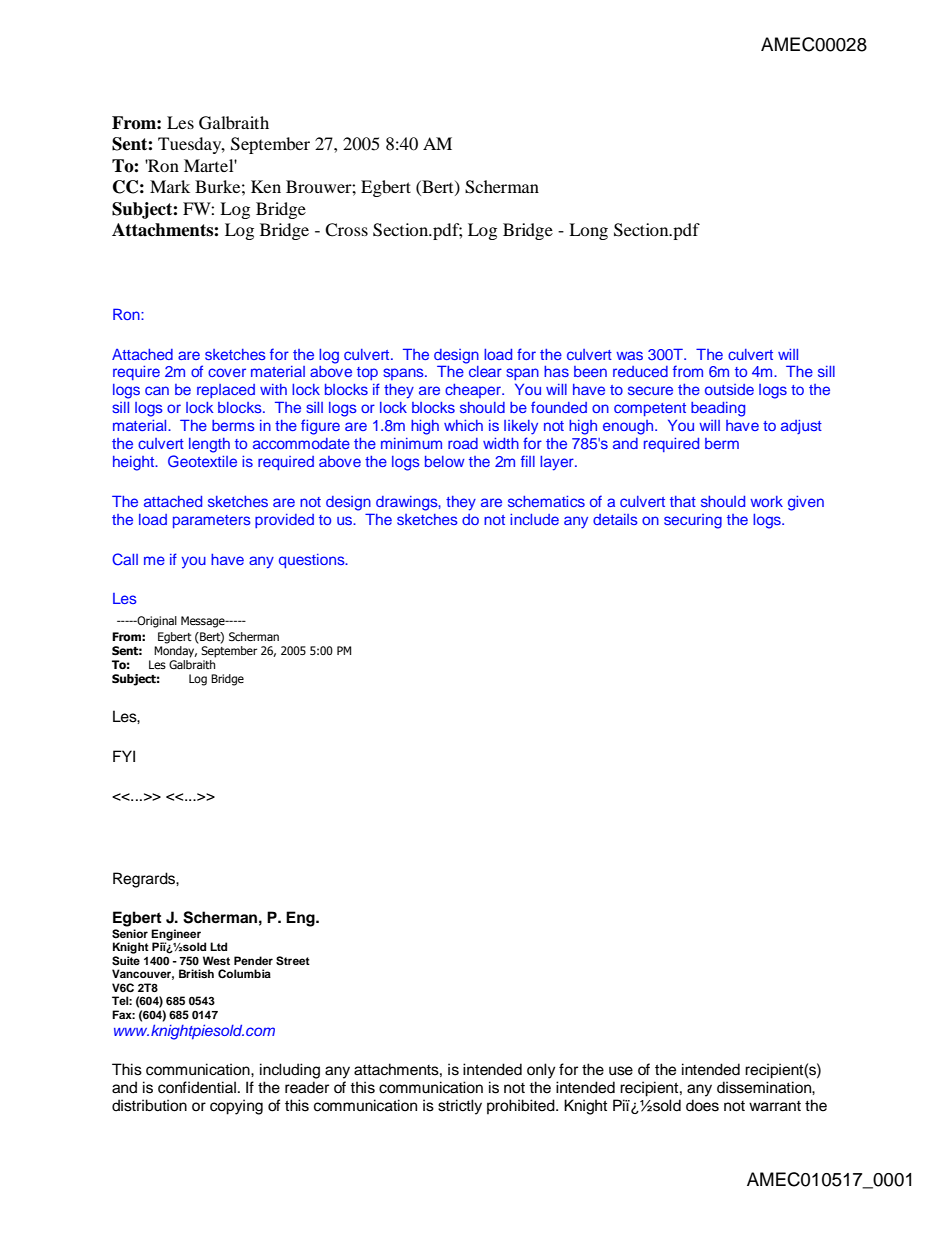 Image resolution: width=952 pixels, height=1233 pixels. I want to click on beading, so click(718, 409).
